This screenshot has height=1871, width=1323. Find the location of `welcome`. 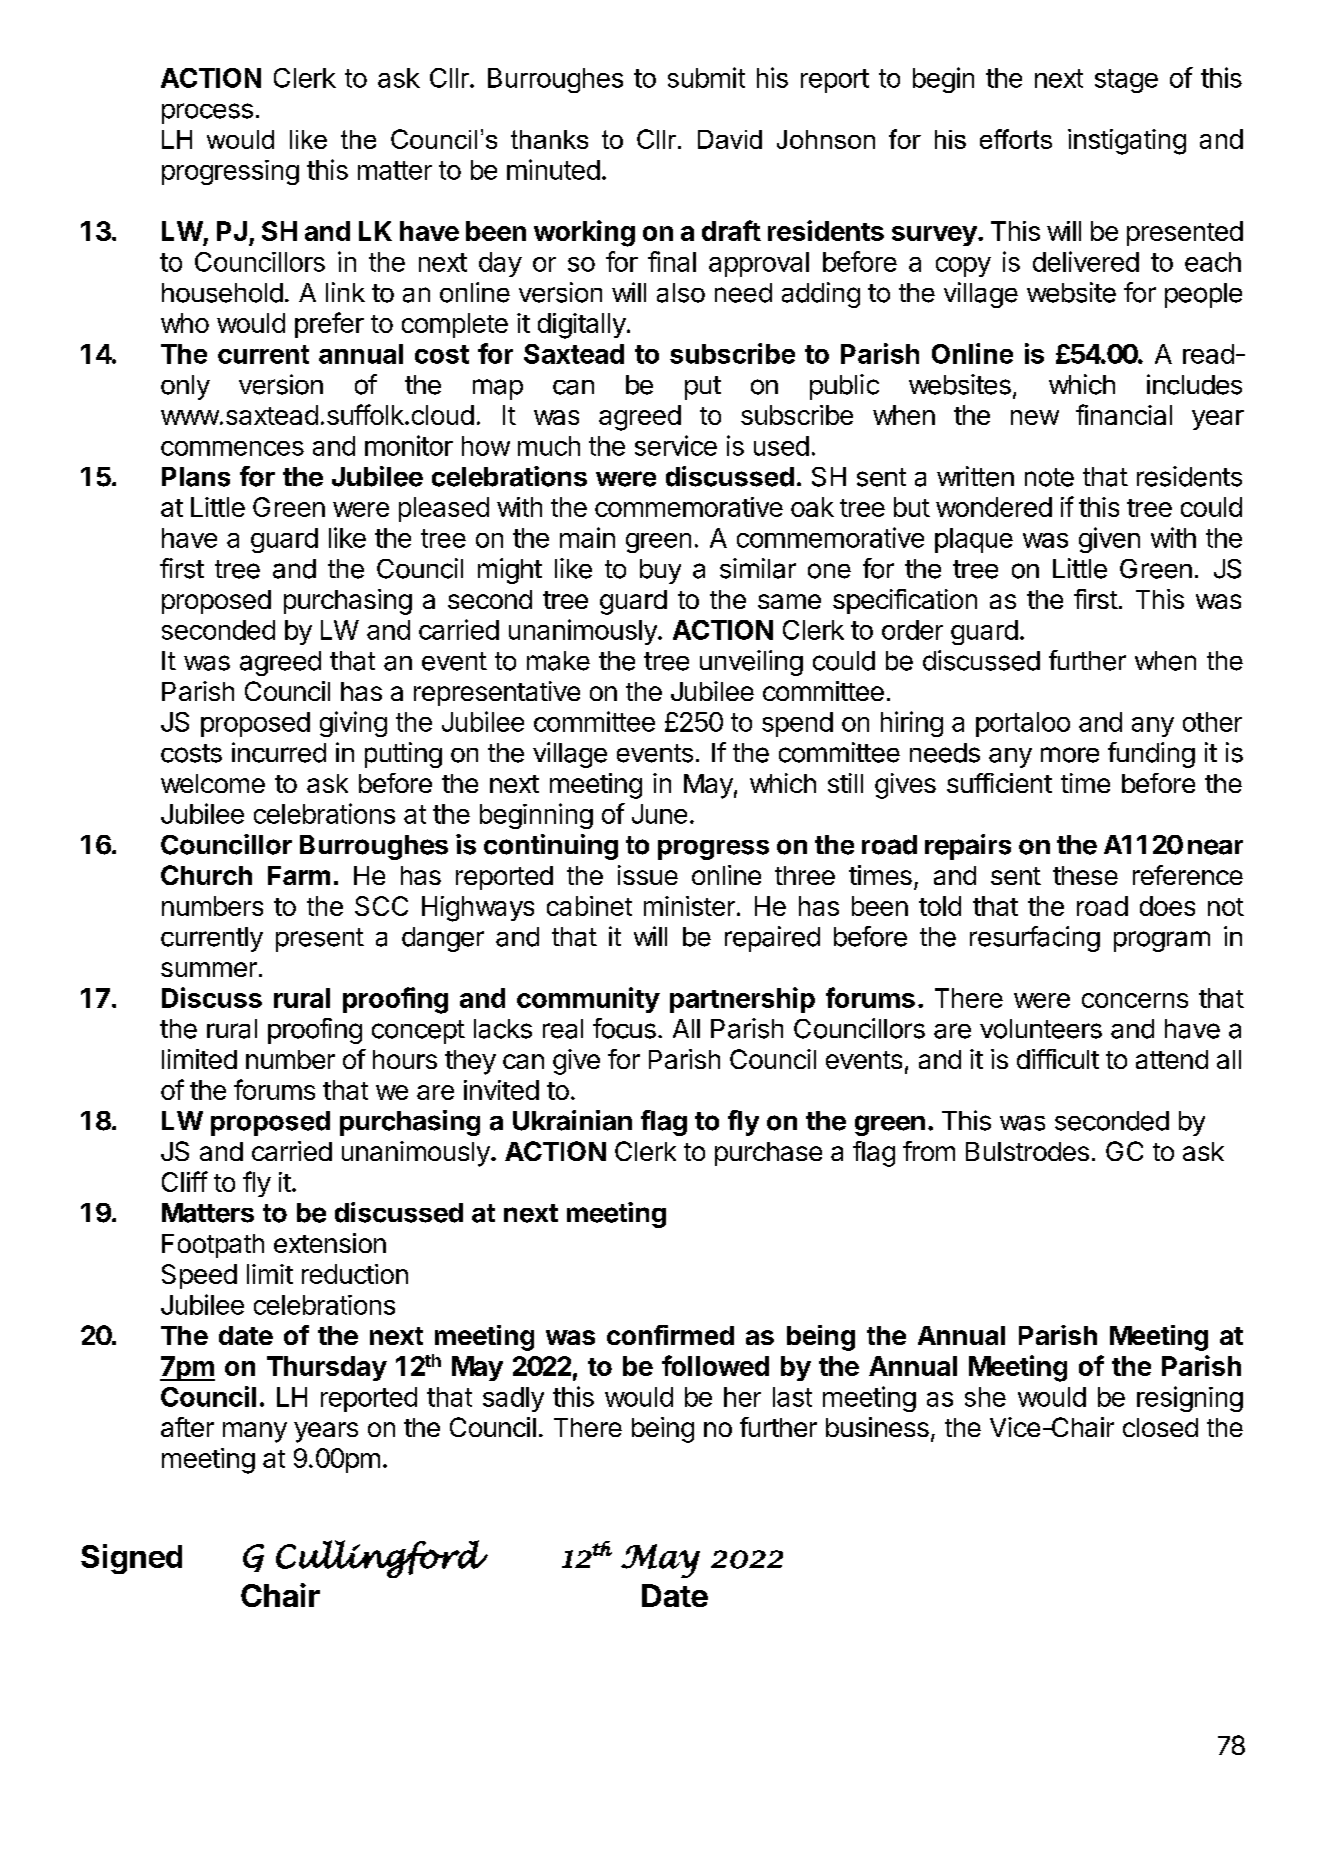

welcome is located at coordinates (213, 783).
